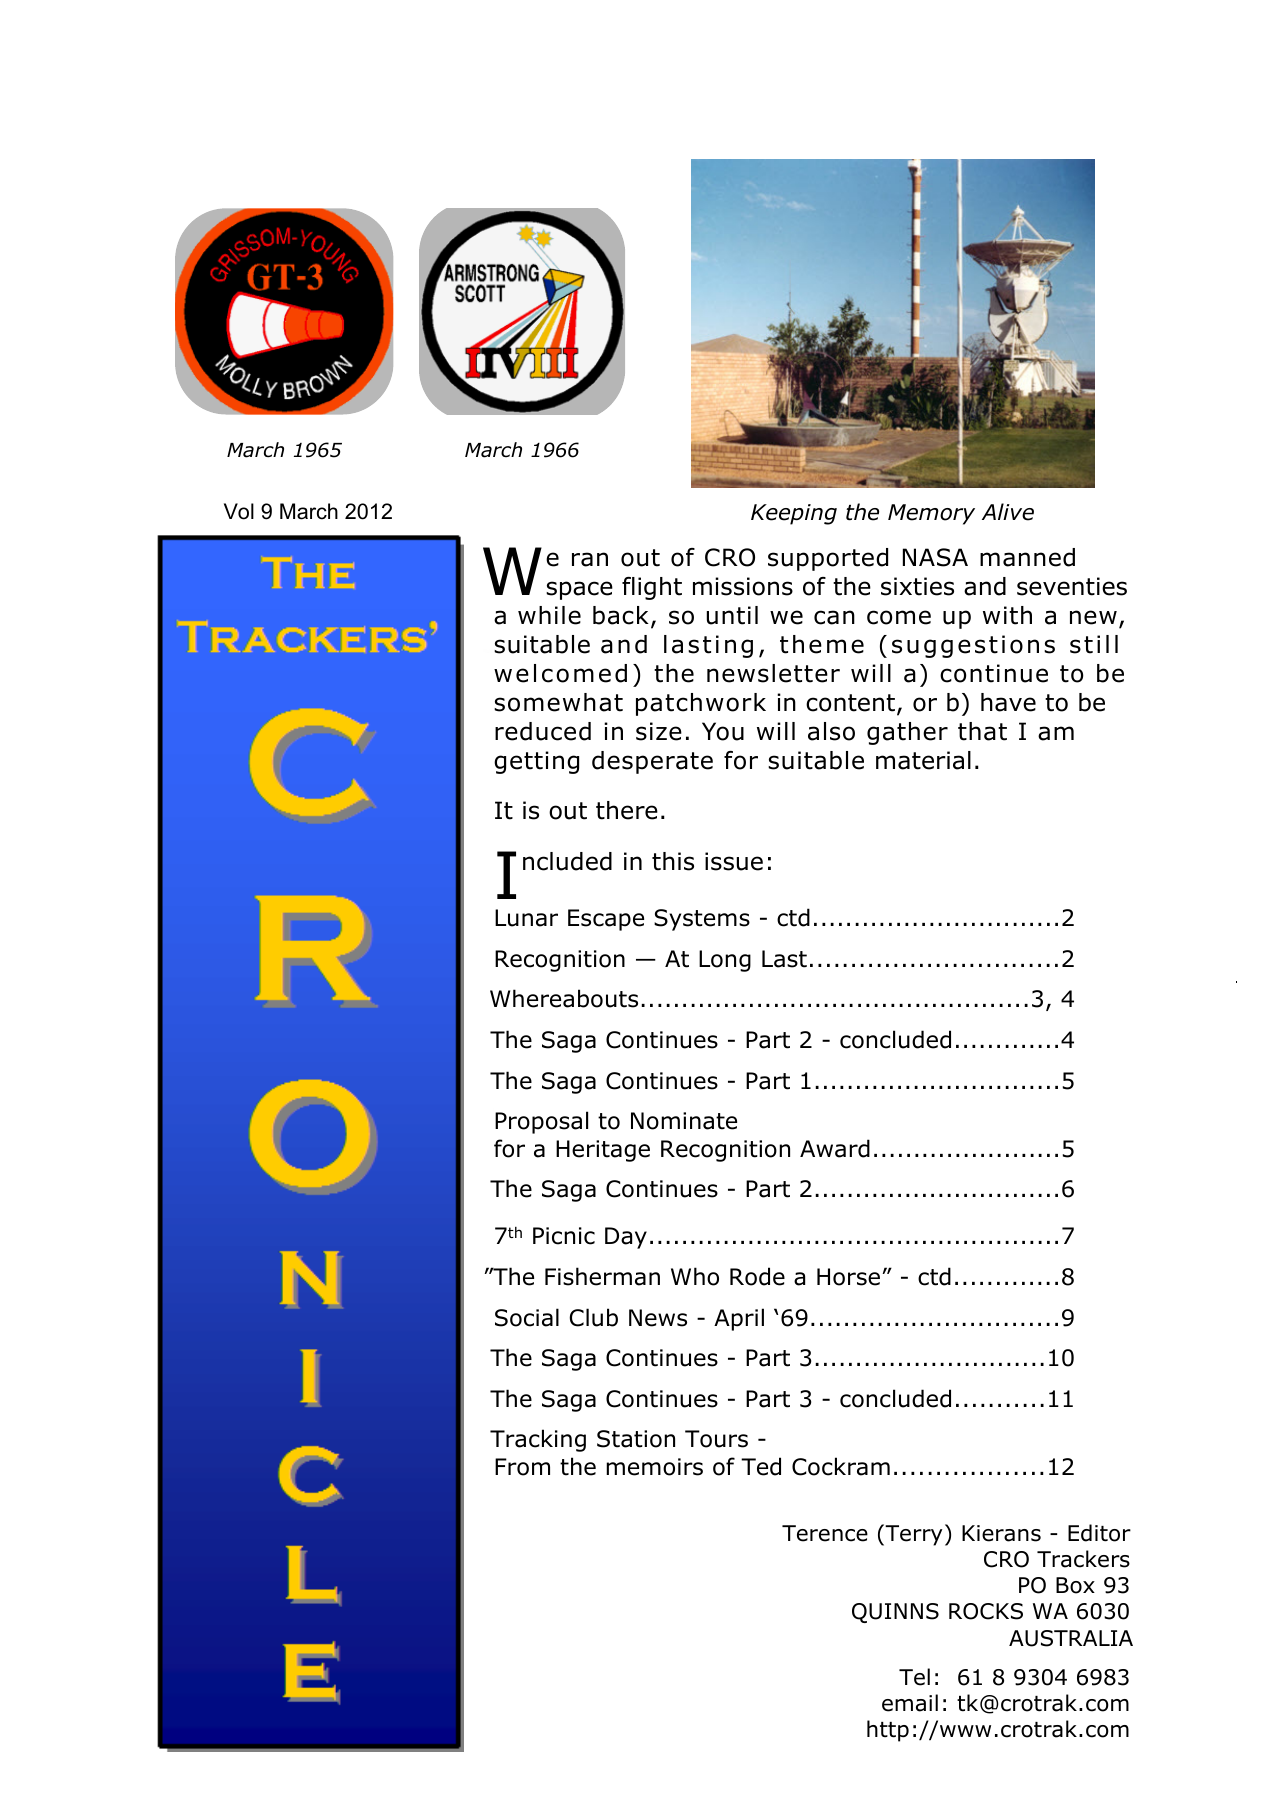 The image size is (1286, 1819). What do you see at coordinates (834, 617) in the screenshot?
I see `can` at bounding box center [834, 617].
